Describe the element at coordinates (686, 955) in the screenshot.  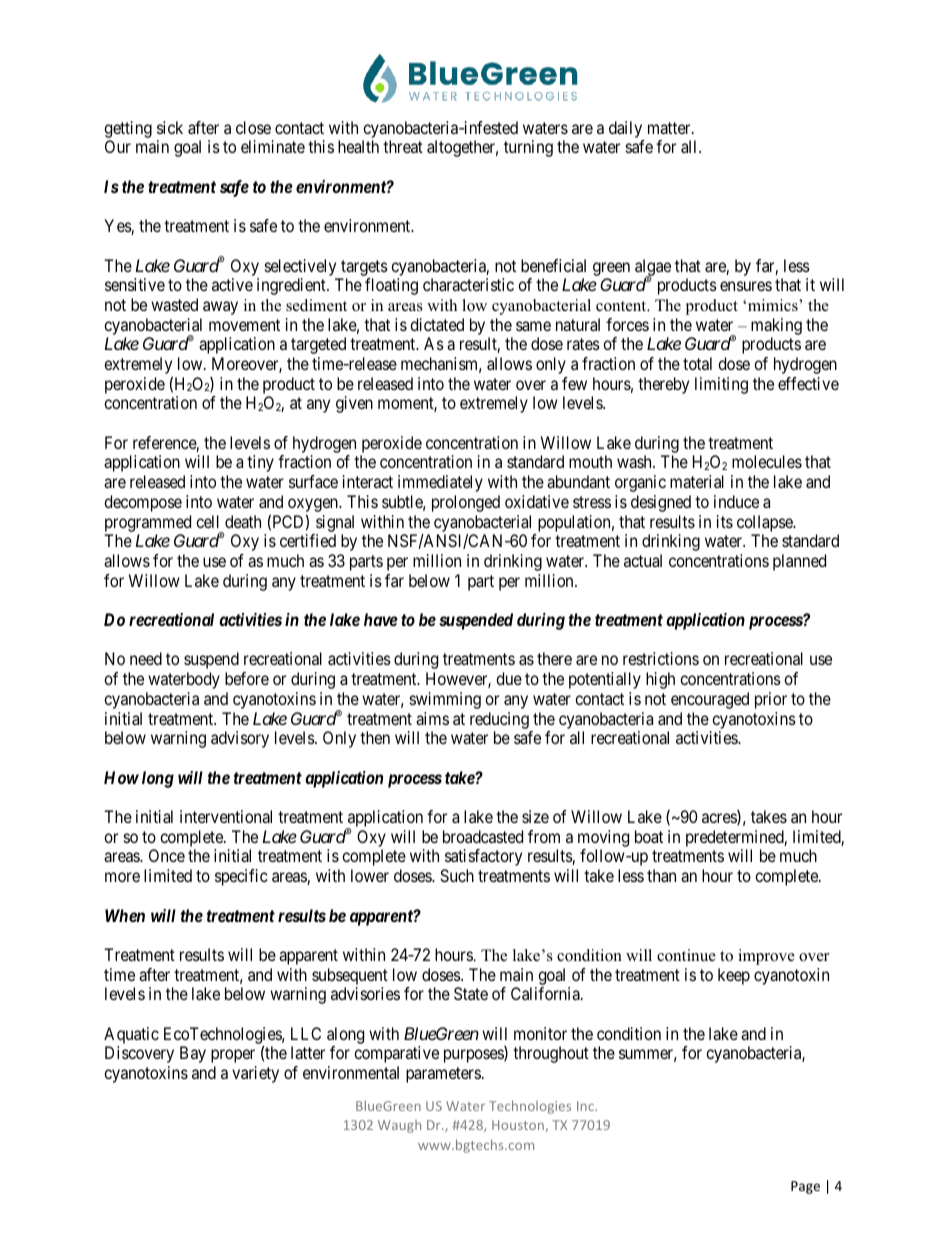
I see `continue` at that location.
